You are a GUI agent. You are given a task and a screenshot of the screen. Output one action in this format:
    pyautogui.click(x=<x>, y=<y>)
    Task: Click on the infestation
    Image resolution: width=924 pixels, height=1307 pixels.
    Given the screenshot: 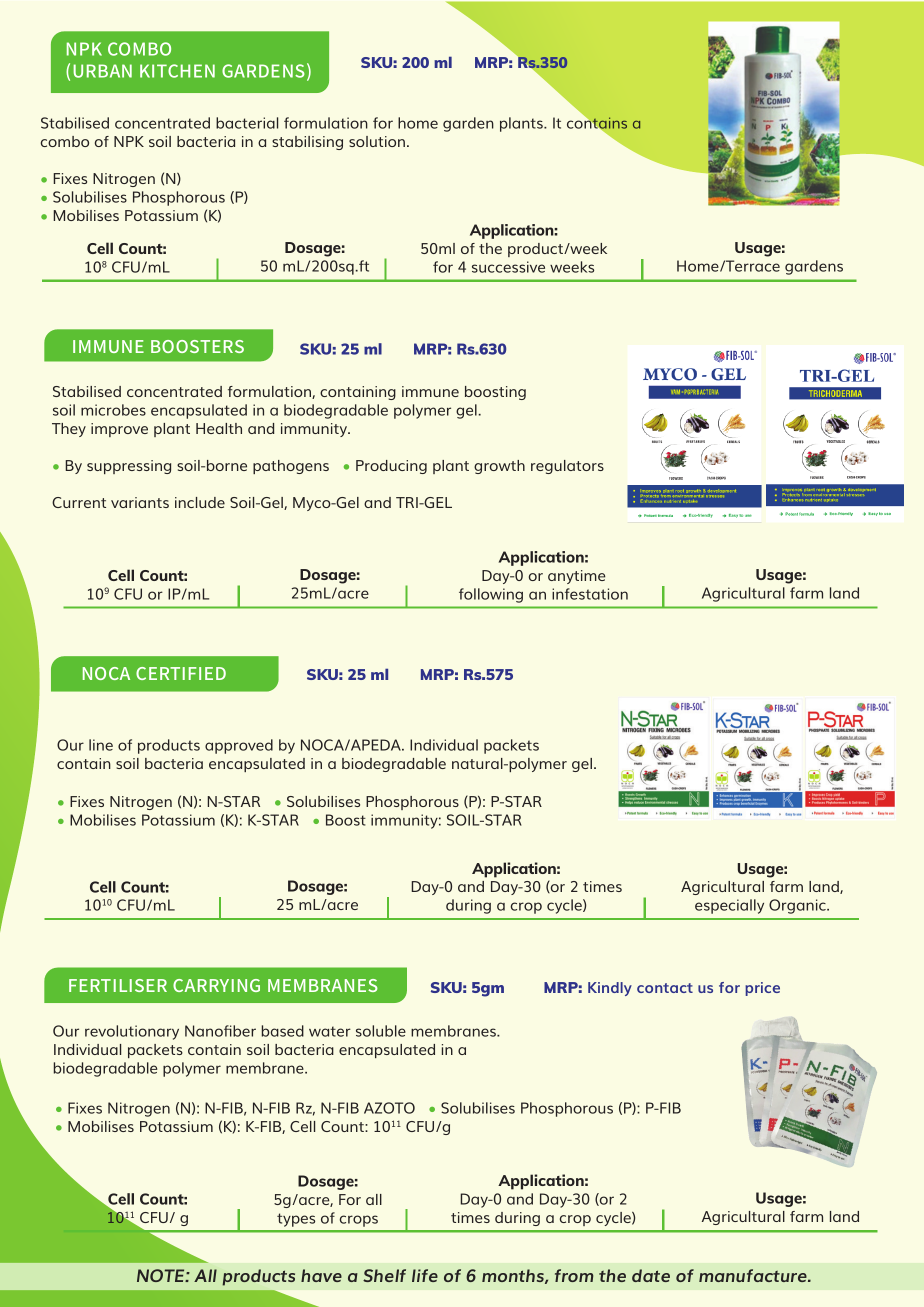 What is the action you would take?
    pyautogui.click(x=590, y=594)
